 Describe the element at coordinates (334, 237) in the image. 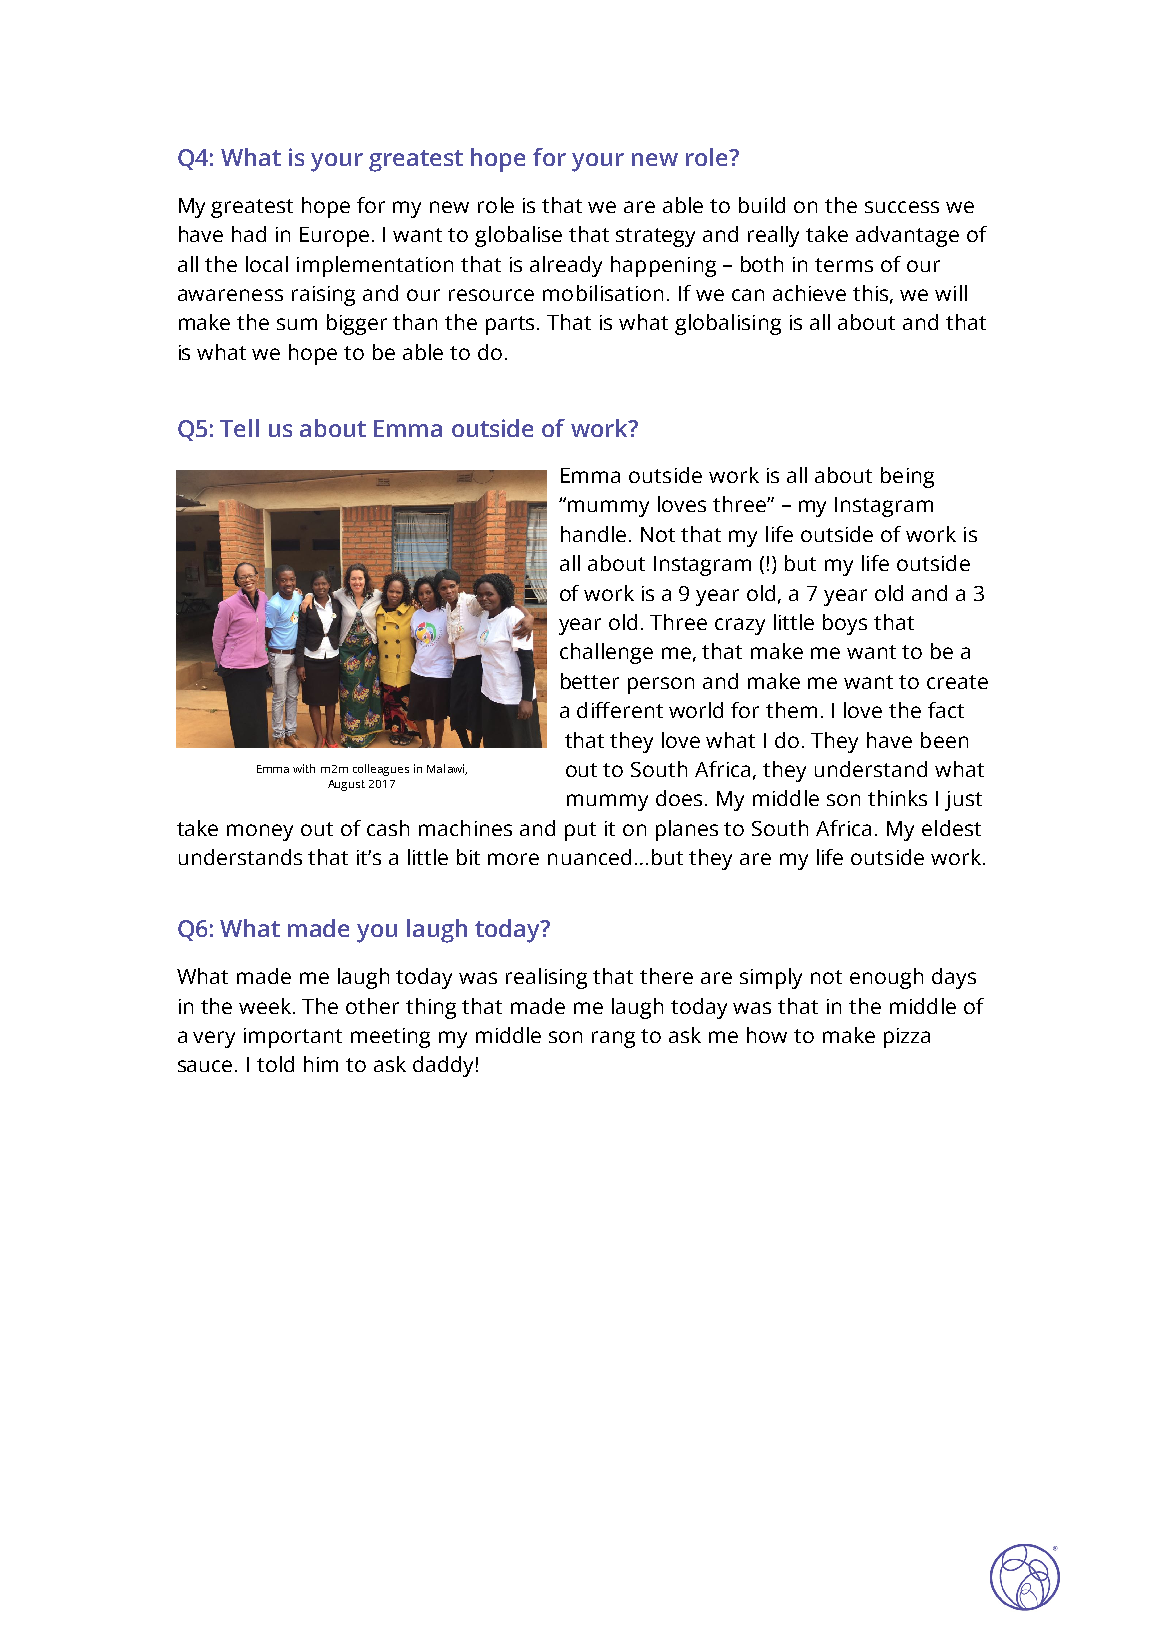

I see `Europe` at that location.
